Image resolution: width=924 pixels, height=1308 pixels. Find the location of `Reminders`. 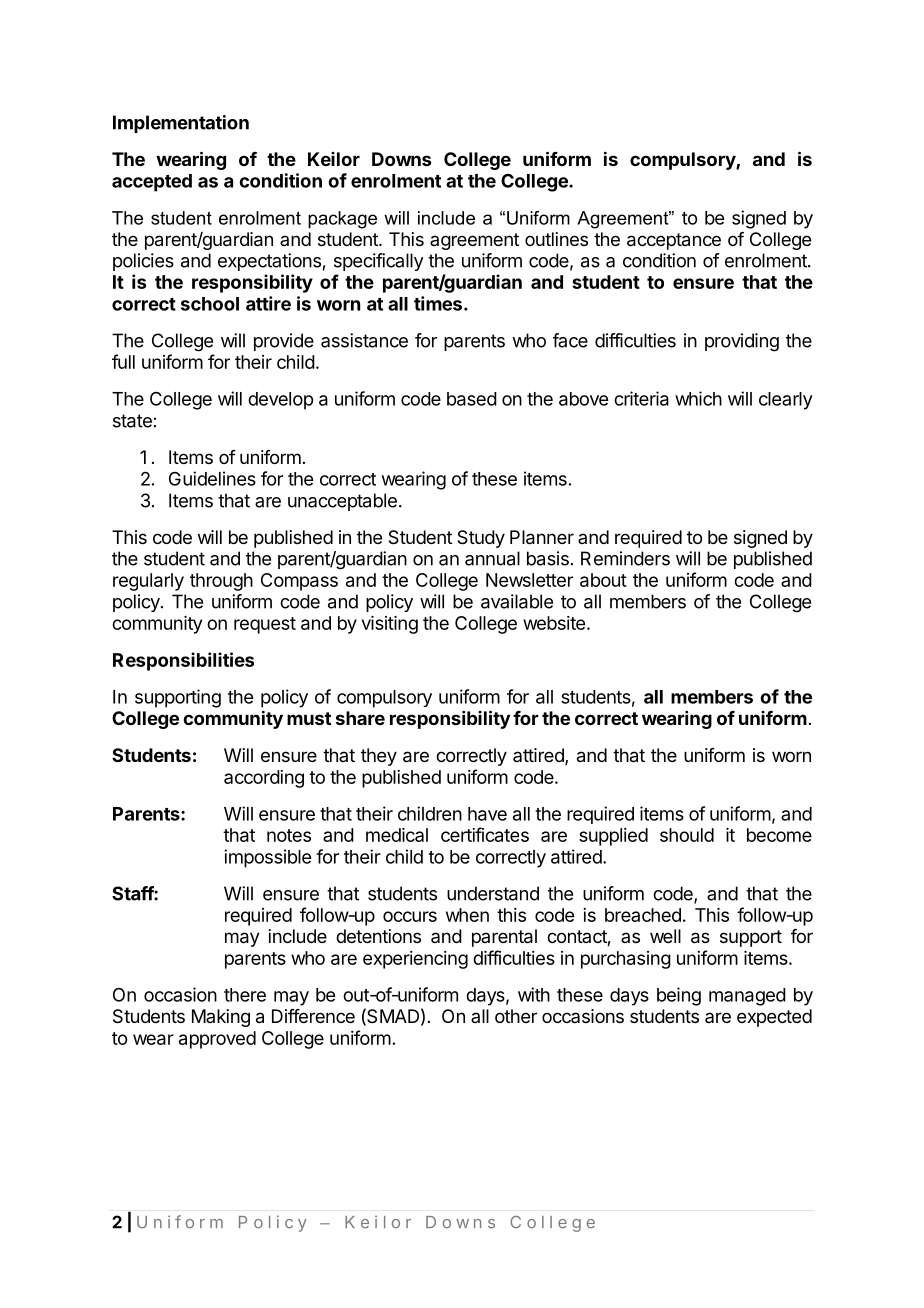

Reminders is located at coordinates (625, 558).
